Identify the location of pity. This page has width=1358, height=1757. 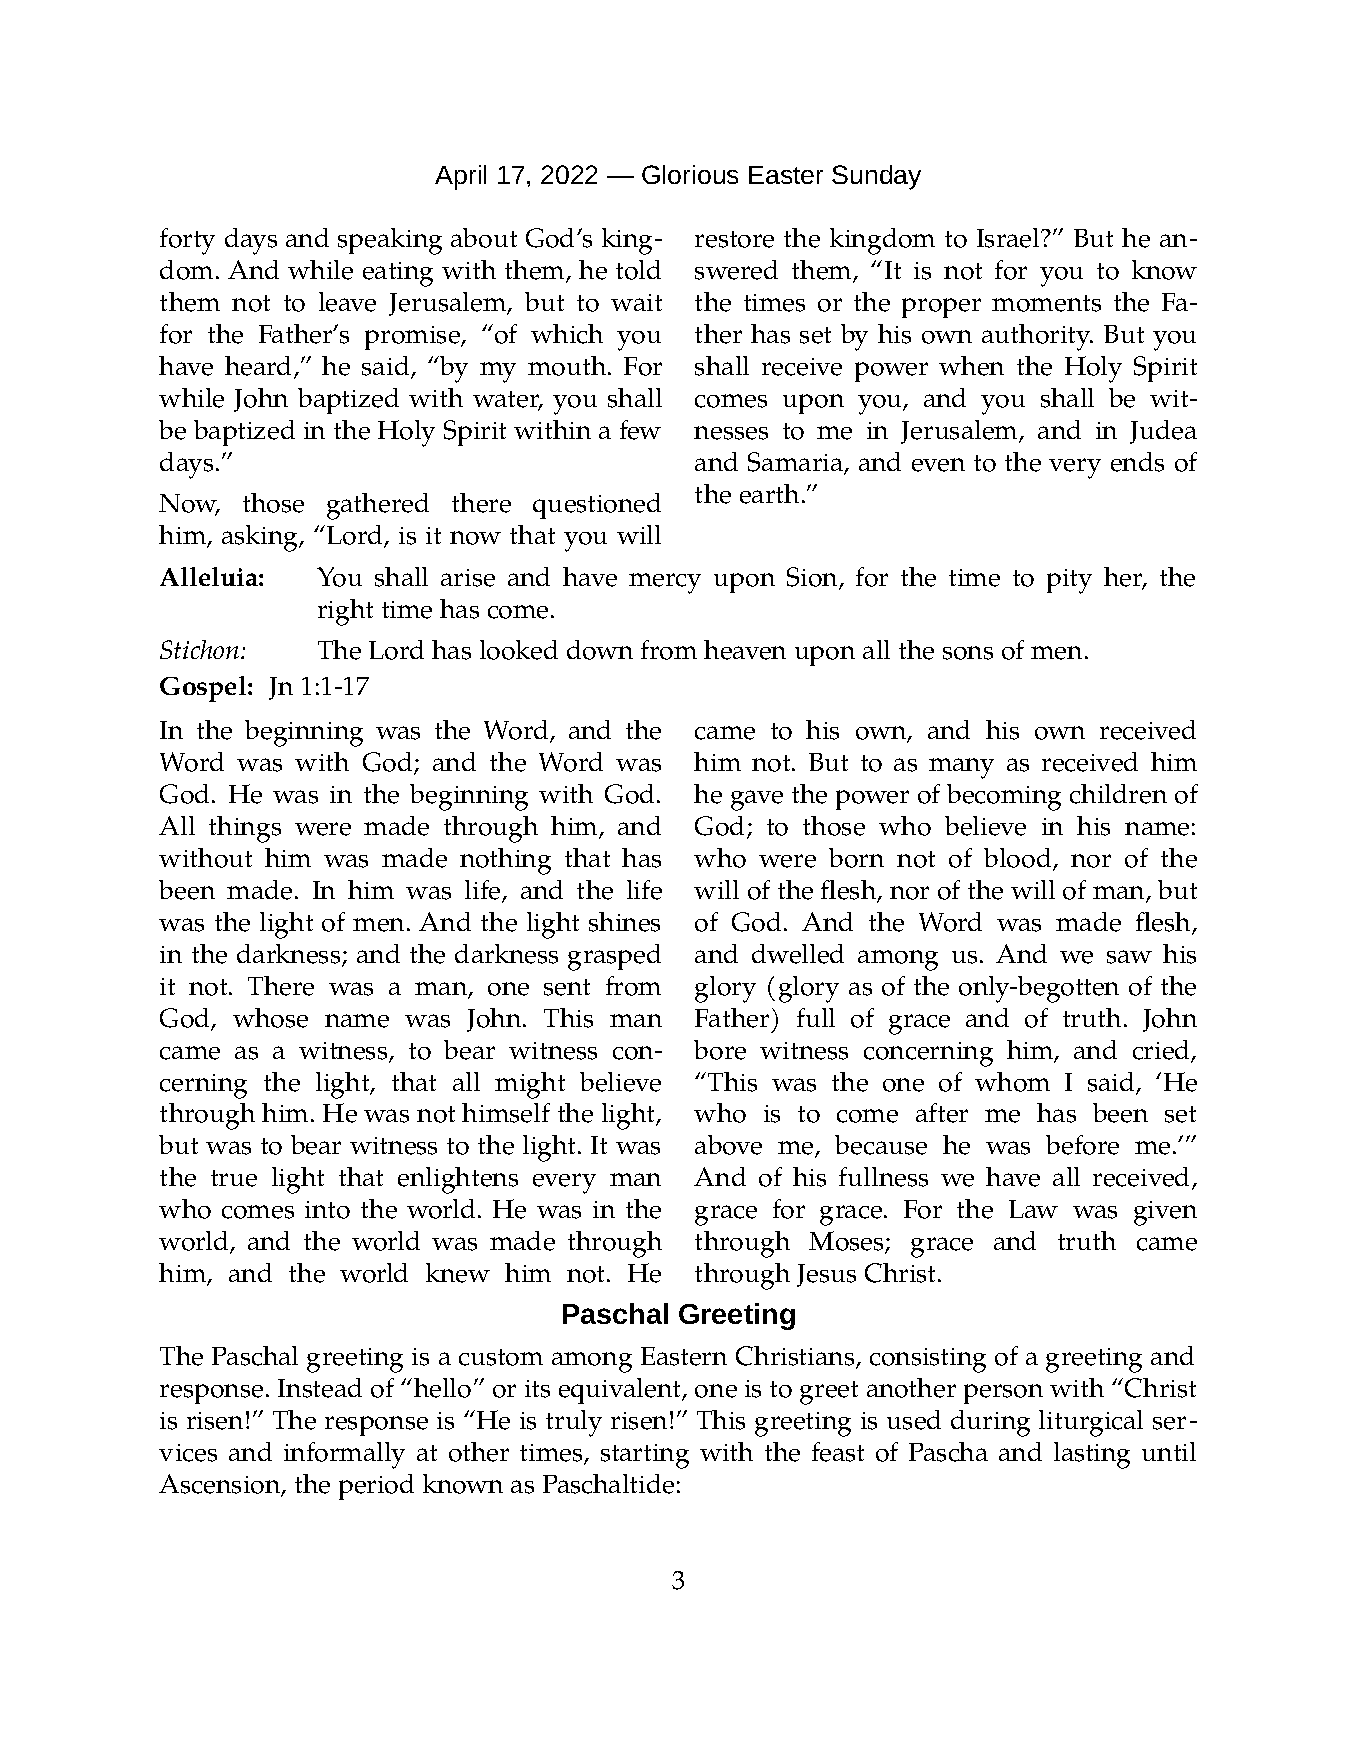
(1069, 581).
